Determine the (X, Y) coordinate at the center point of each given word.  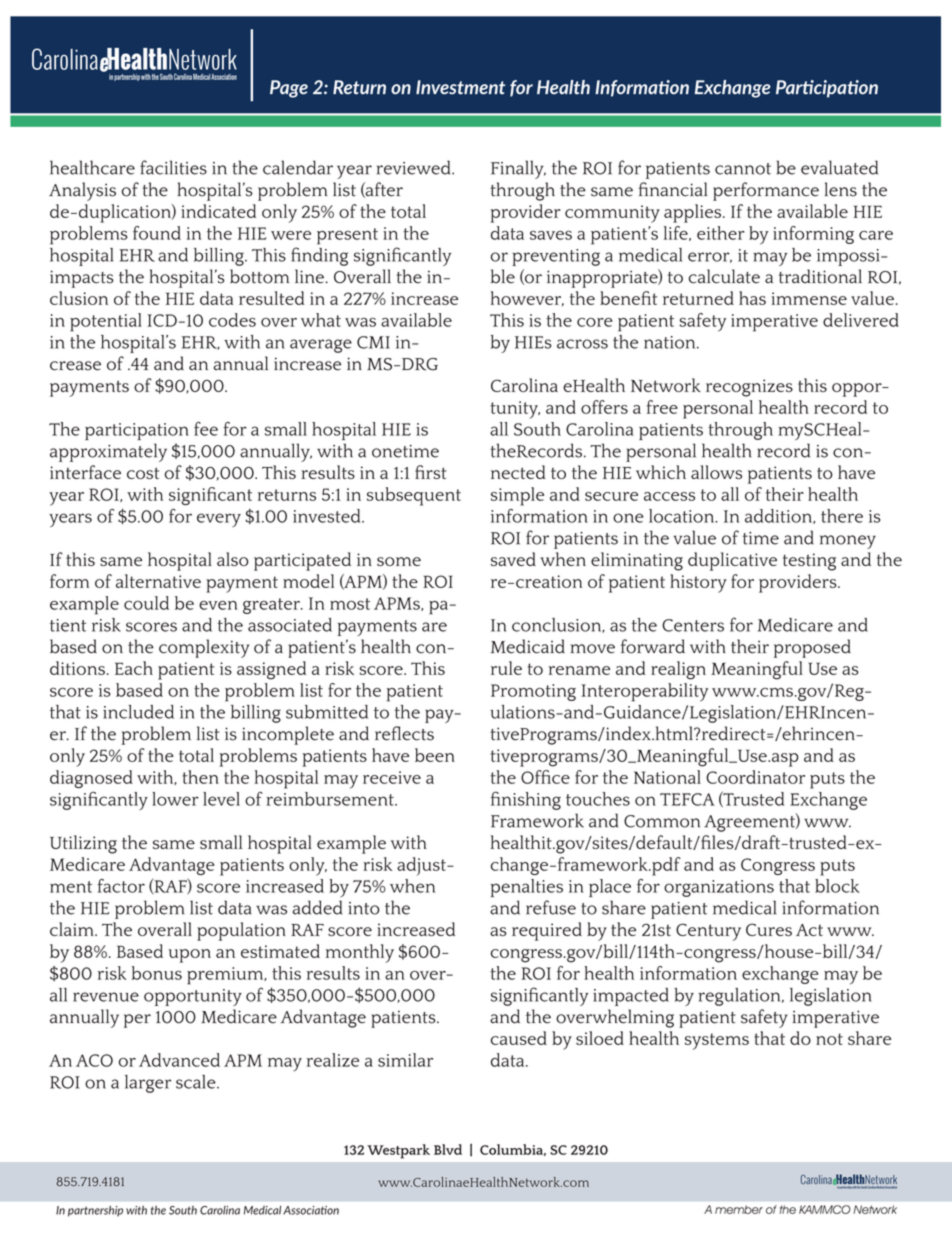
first (430, 472)
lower (175, 799)
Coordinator (755, 777)
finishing (526, 801)
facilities (173, 167)
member (739, 1209)
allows (716, 472)
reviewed (415, 167)
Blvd (448, 1149)
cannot (743, 169)
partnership (95, 1211)
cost (143, 473)
